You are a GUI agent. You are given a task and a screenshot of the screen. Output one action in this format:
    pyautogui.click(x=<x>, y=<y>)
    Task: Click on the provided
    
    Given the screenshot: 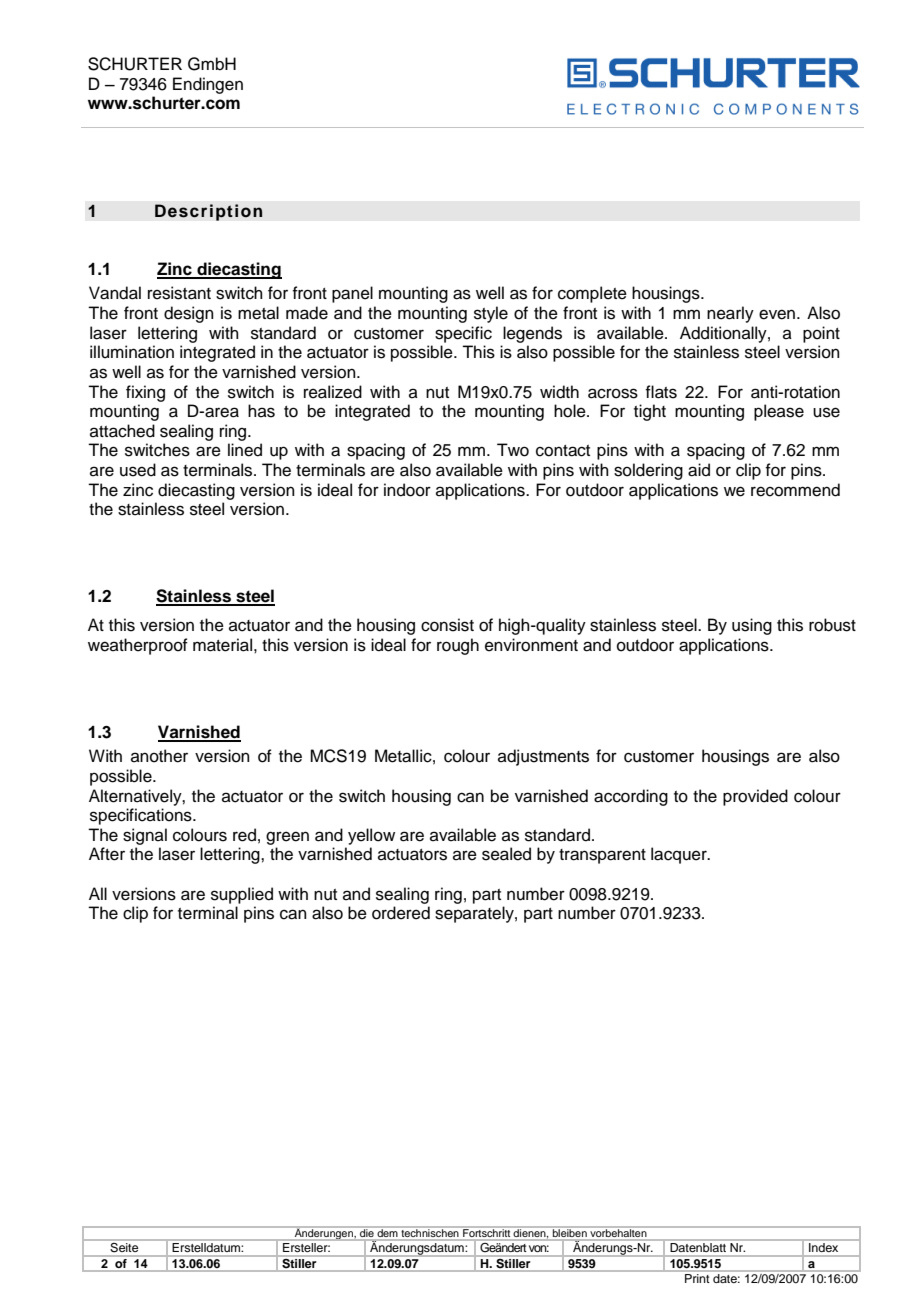 What is the action you would take?
    pyautogui.click(x=755, y=797)
